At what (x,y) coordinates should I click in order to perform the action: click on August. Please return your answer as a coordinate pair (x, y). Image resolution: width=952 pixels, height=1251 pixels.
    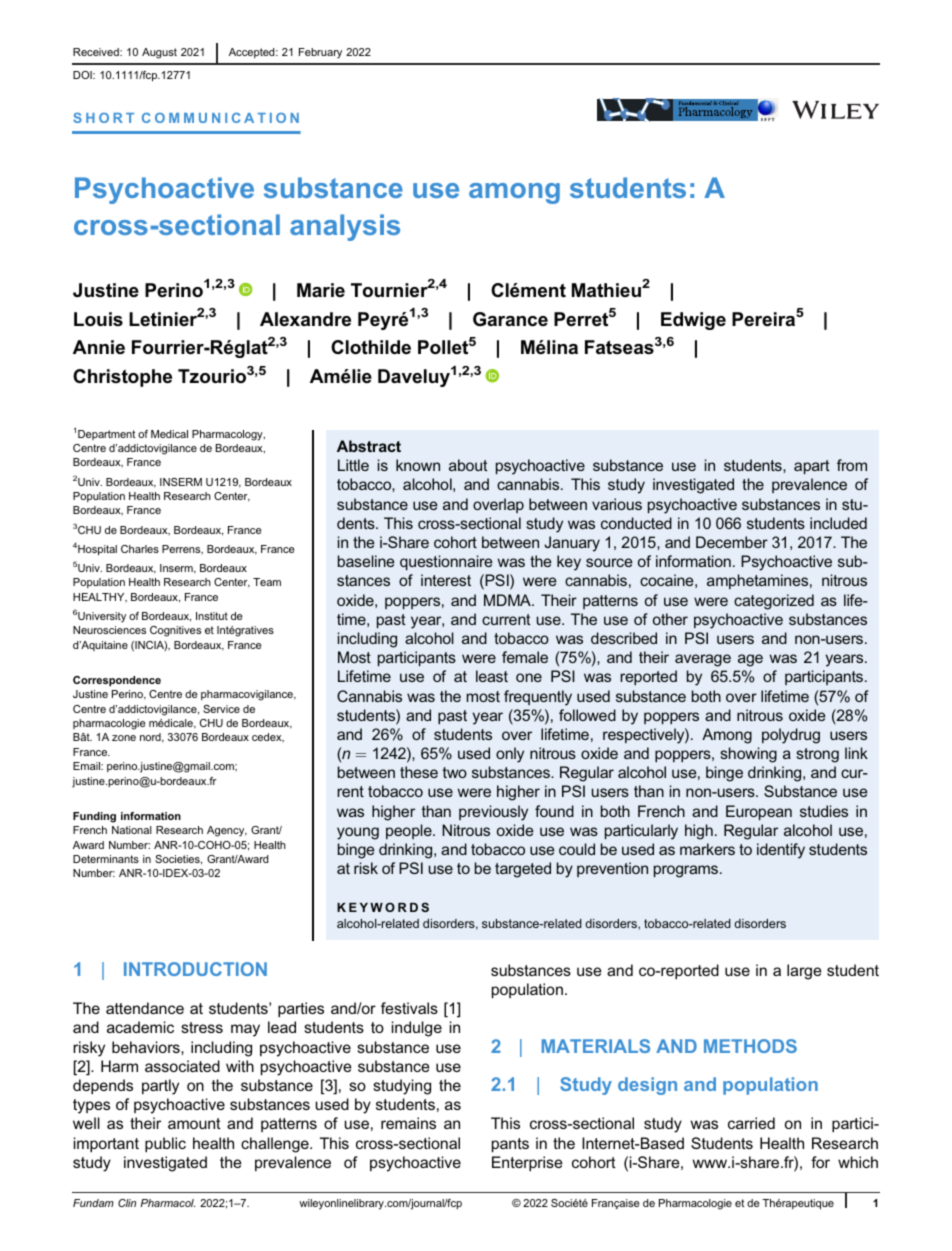
    Looking at the image, I should click on (159, 53).
